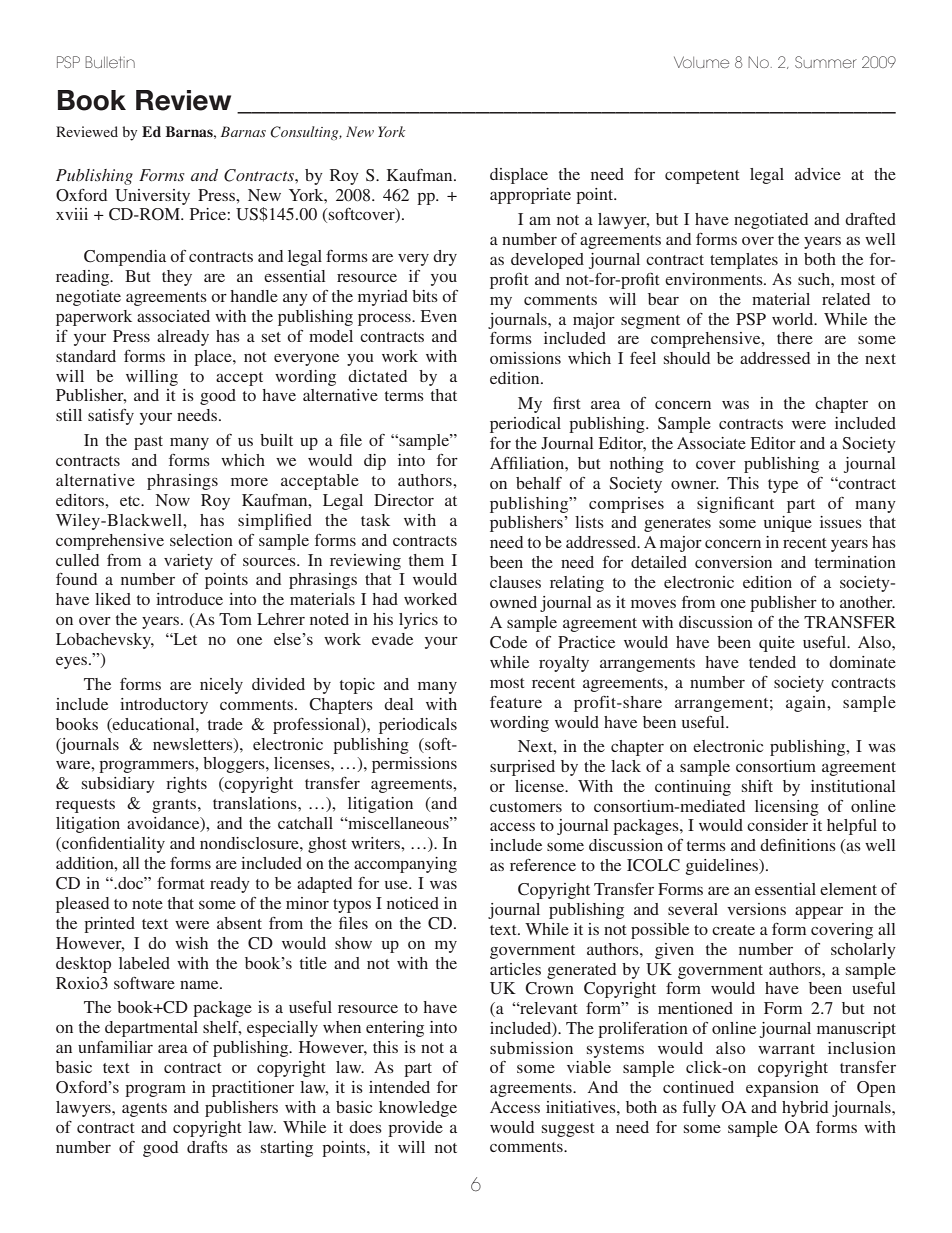 The image size is (952, 1233). What do you see at coordinates (783, 486) in the screenshot?
I see `type` at bounding box center [783, 486].
